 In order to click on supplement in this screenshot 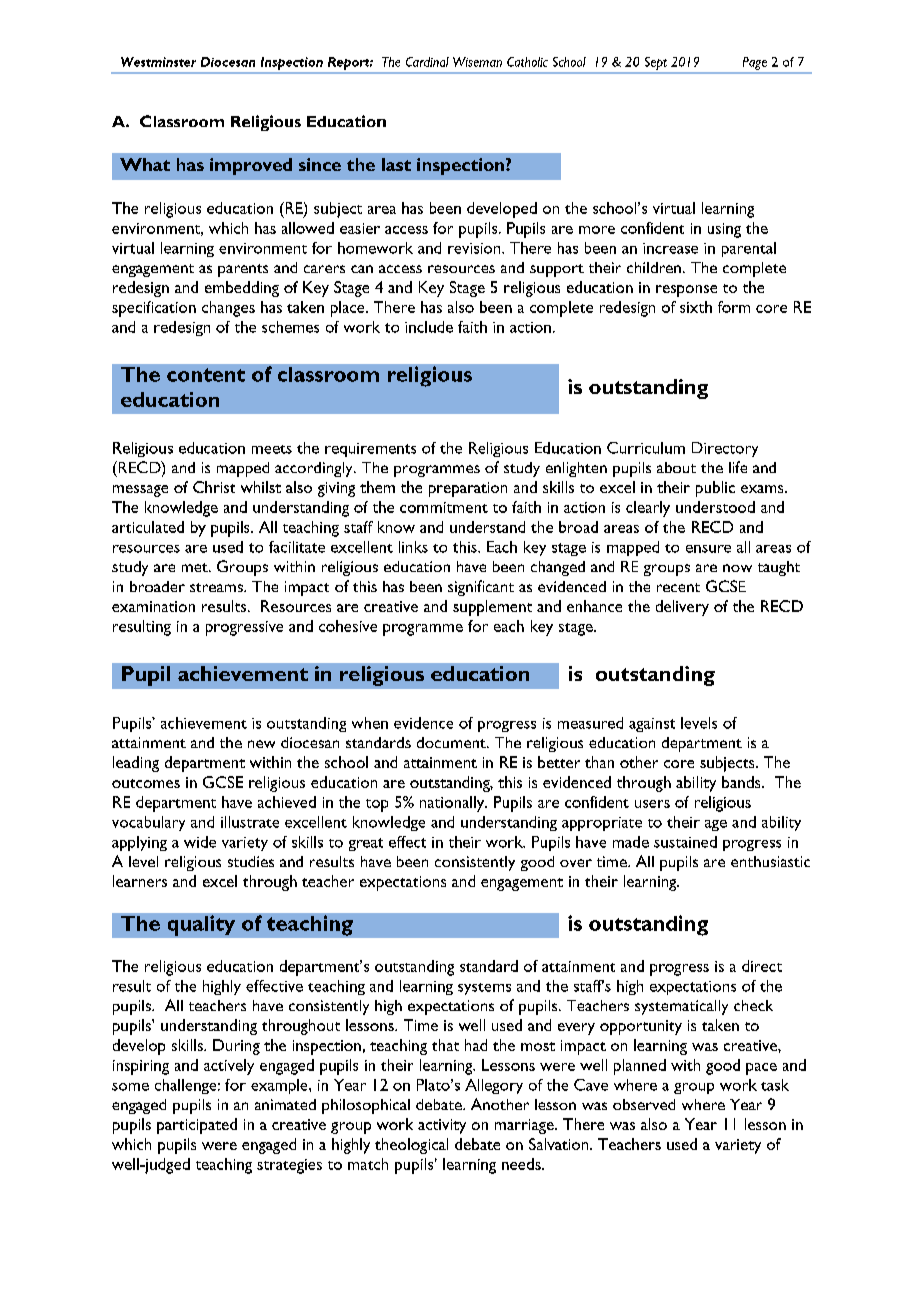, I will do `click(492, 608)`.
